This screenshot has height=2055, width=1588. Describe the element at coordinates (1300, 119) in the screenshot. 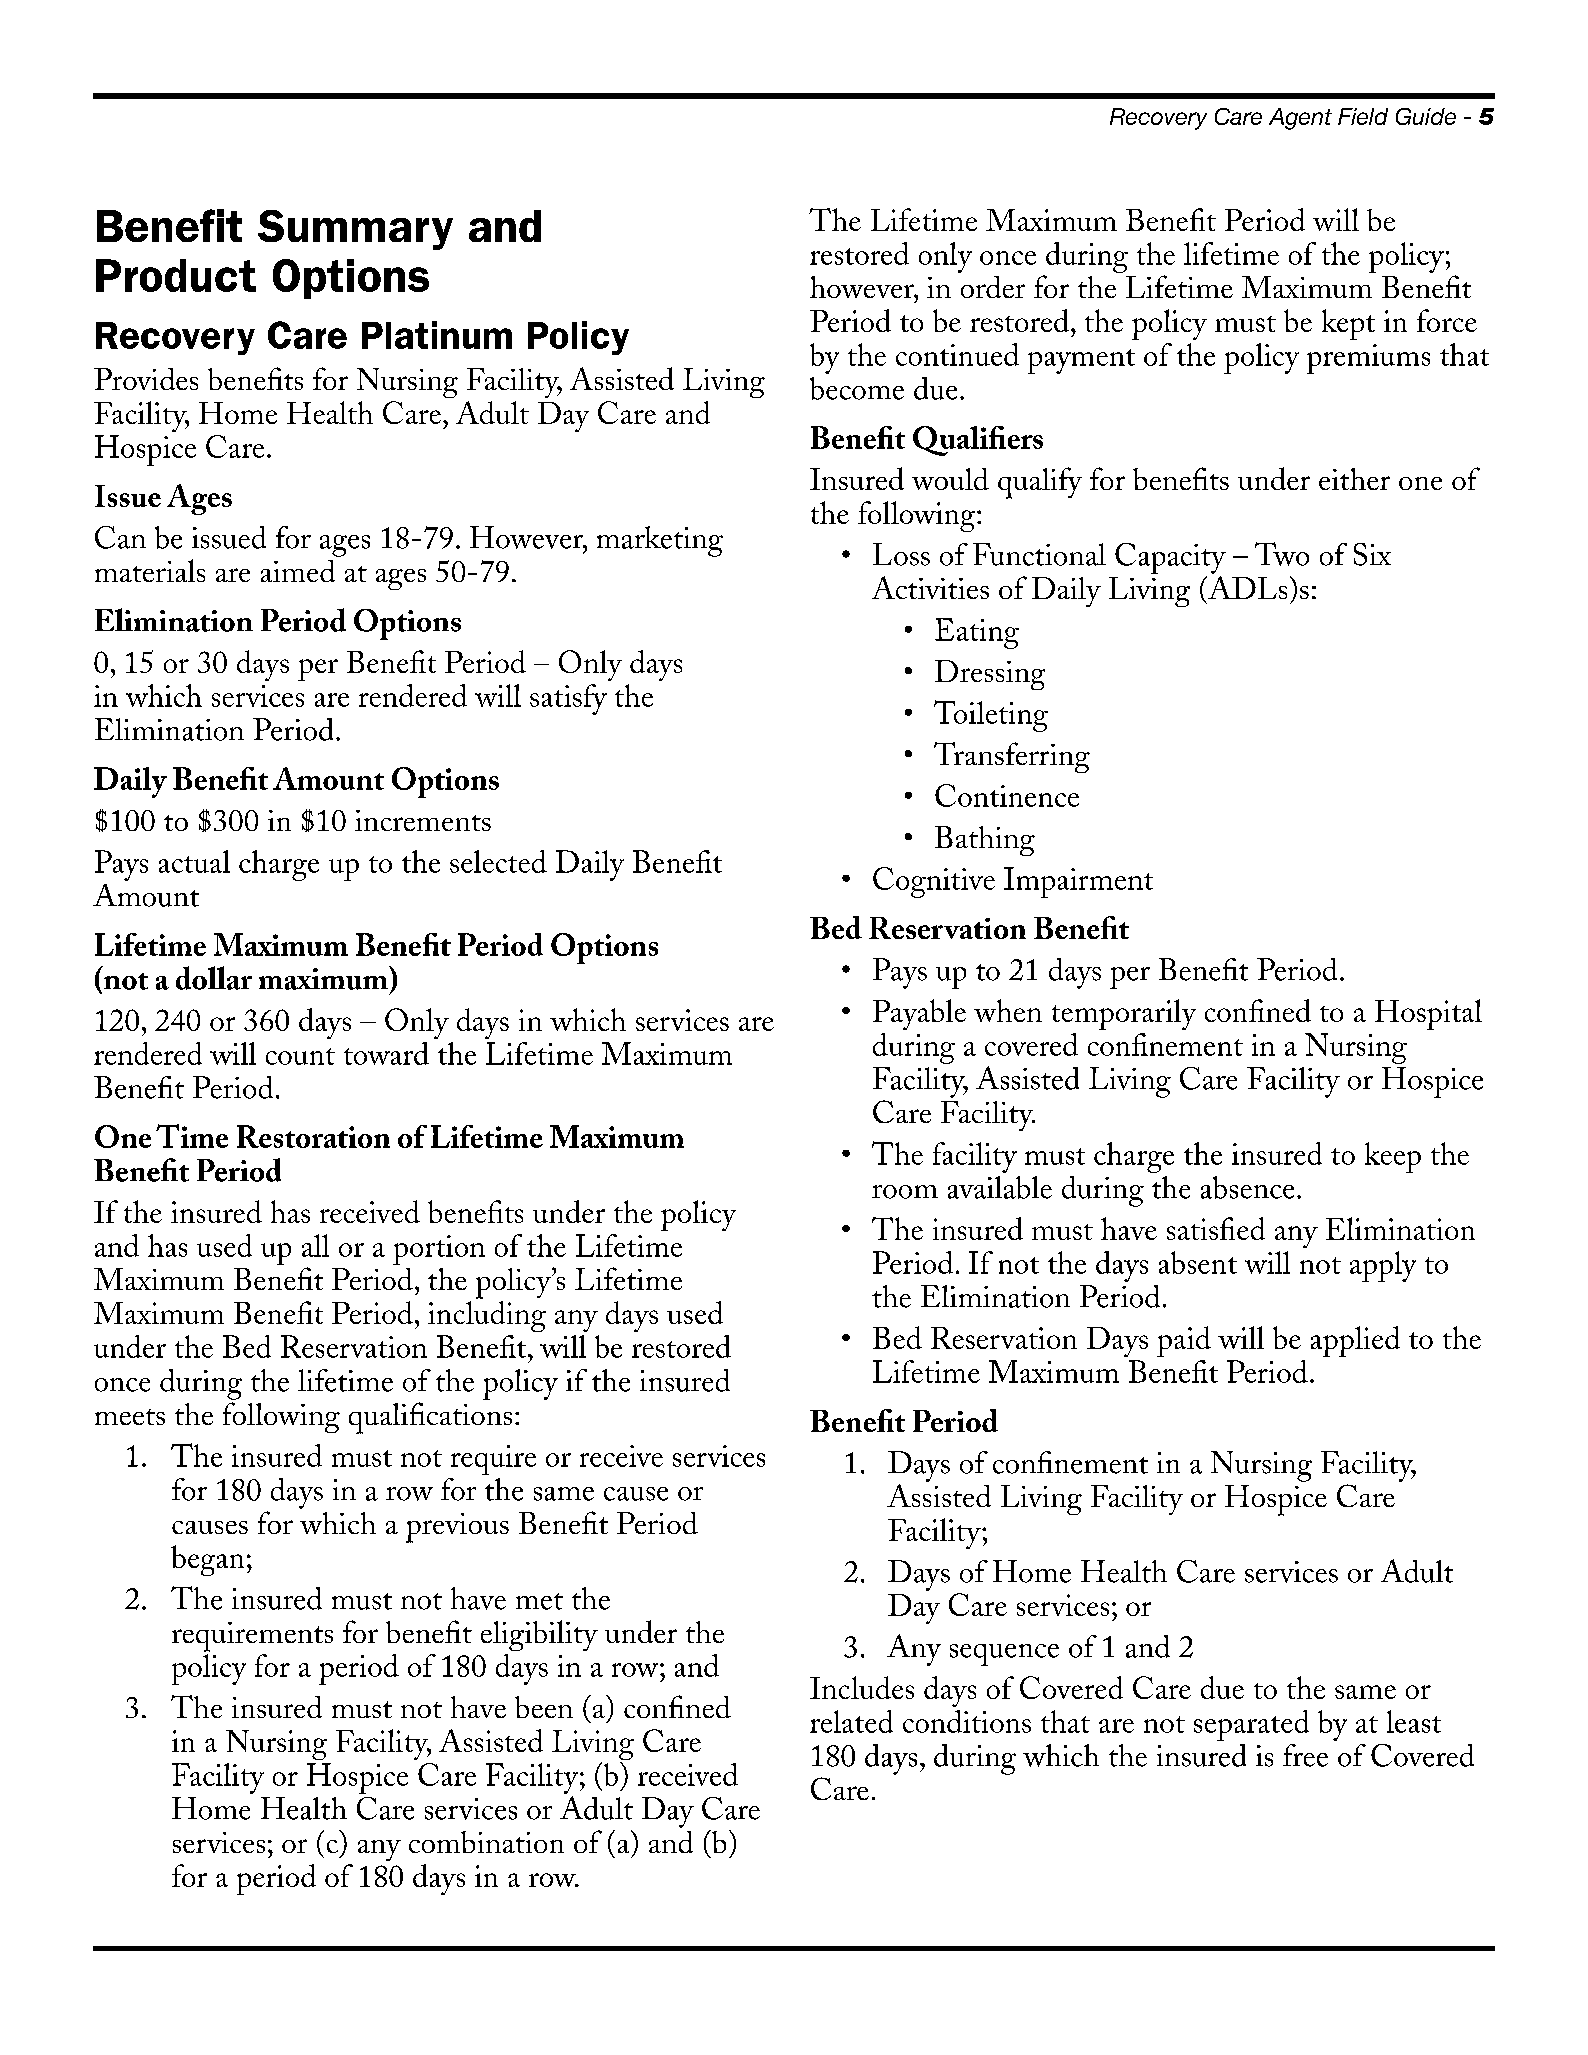

I see `Agent` at that location.
